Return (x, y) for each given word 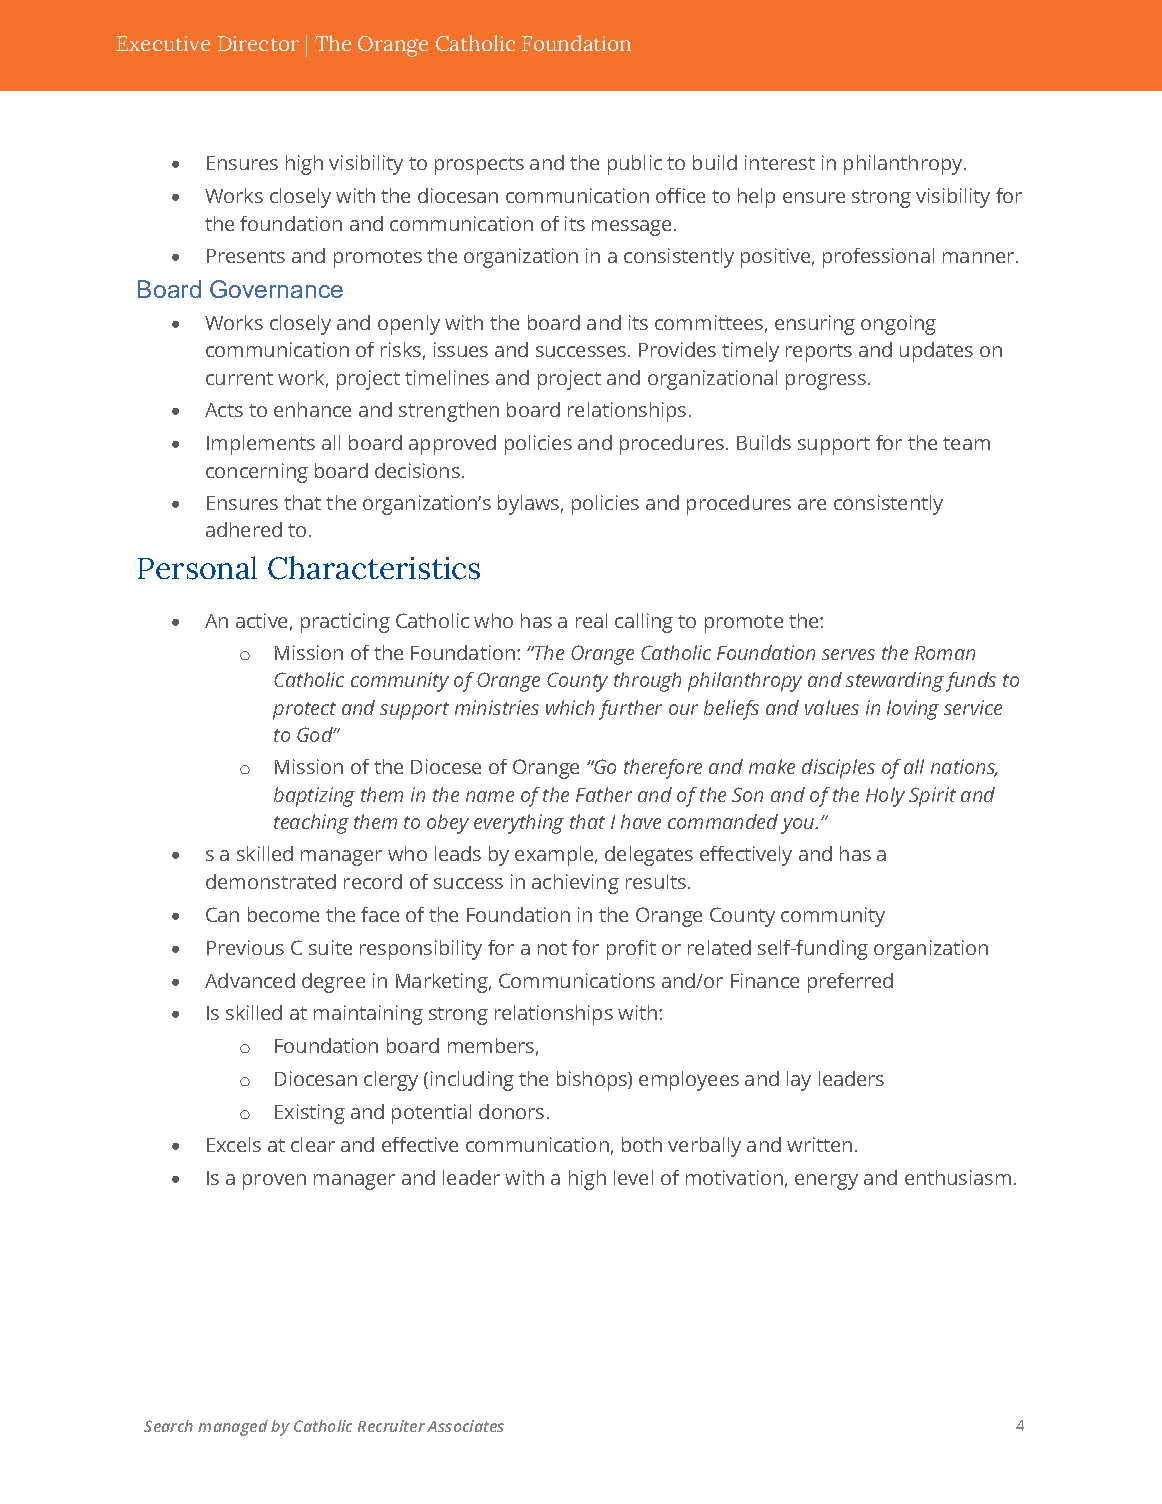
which (570, 707)
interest (780, 162)
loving (913, 710)
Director (258, 43)
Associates (465, 1426)
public (635, 165)
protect (304, 711)
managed (233, 1428)
